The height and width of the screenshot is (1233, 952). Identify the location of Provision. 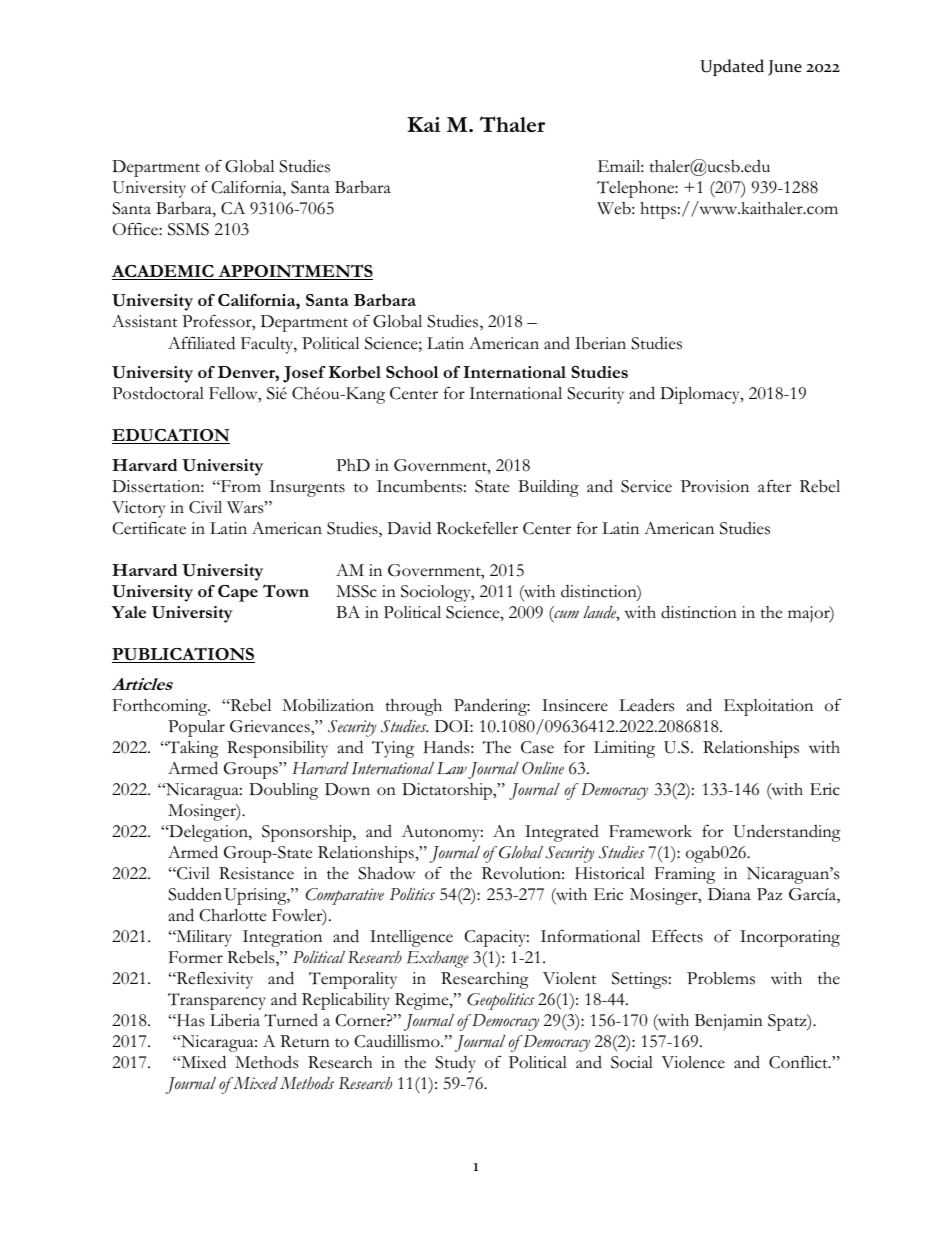
(715, 486).
